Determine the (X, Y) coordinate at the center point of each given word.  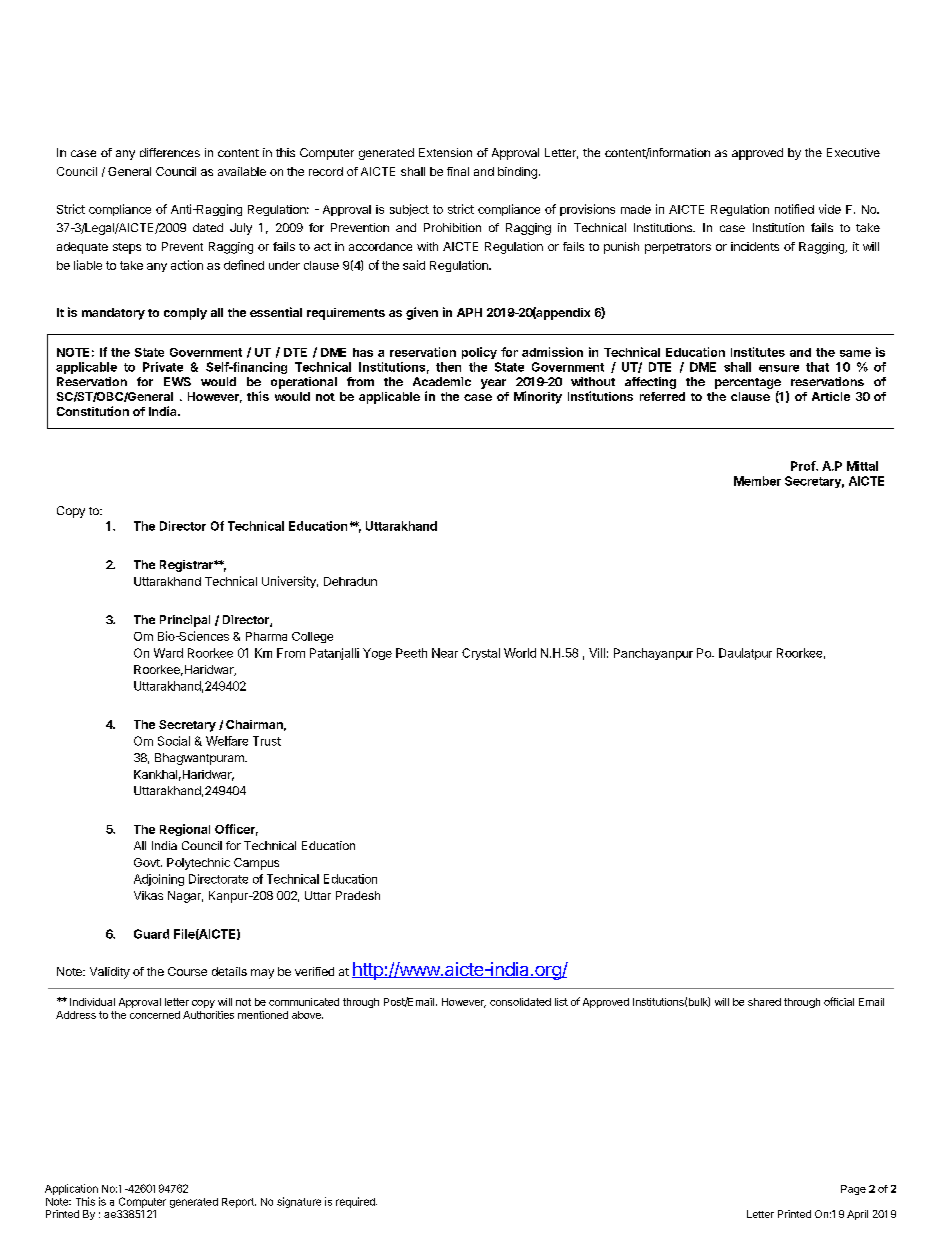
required (356, 1202)
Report (239, 1203)
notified (794, 209)
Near (445, 653)
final (458, 171)
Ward (168, 653)
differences (170, 152)
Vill (597, 653)
